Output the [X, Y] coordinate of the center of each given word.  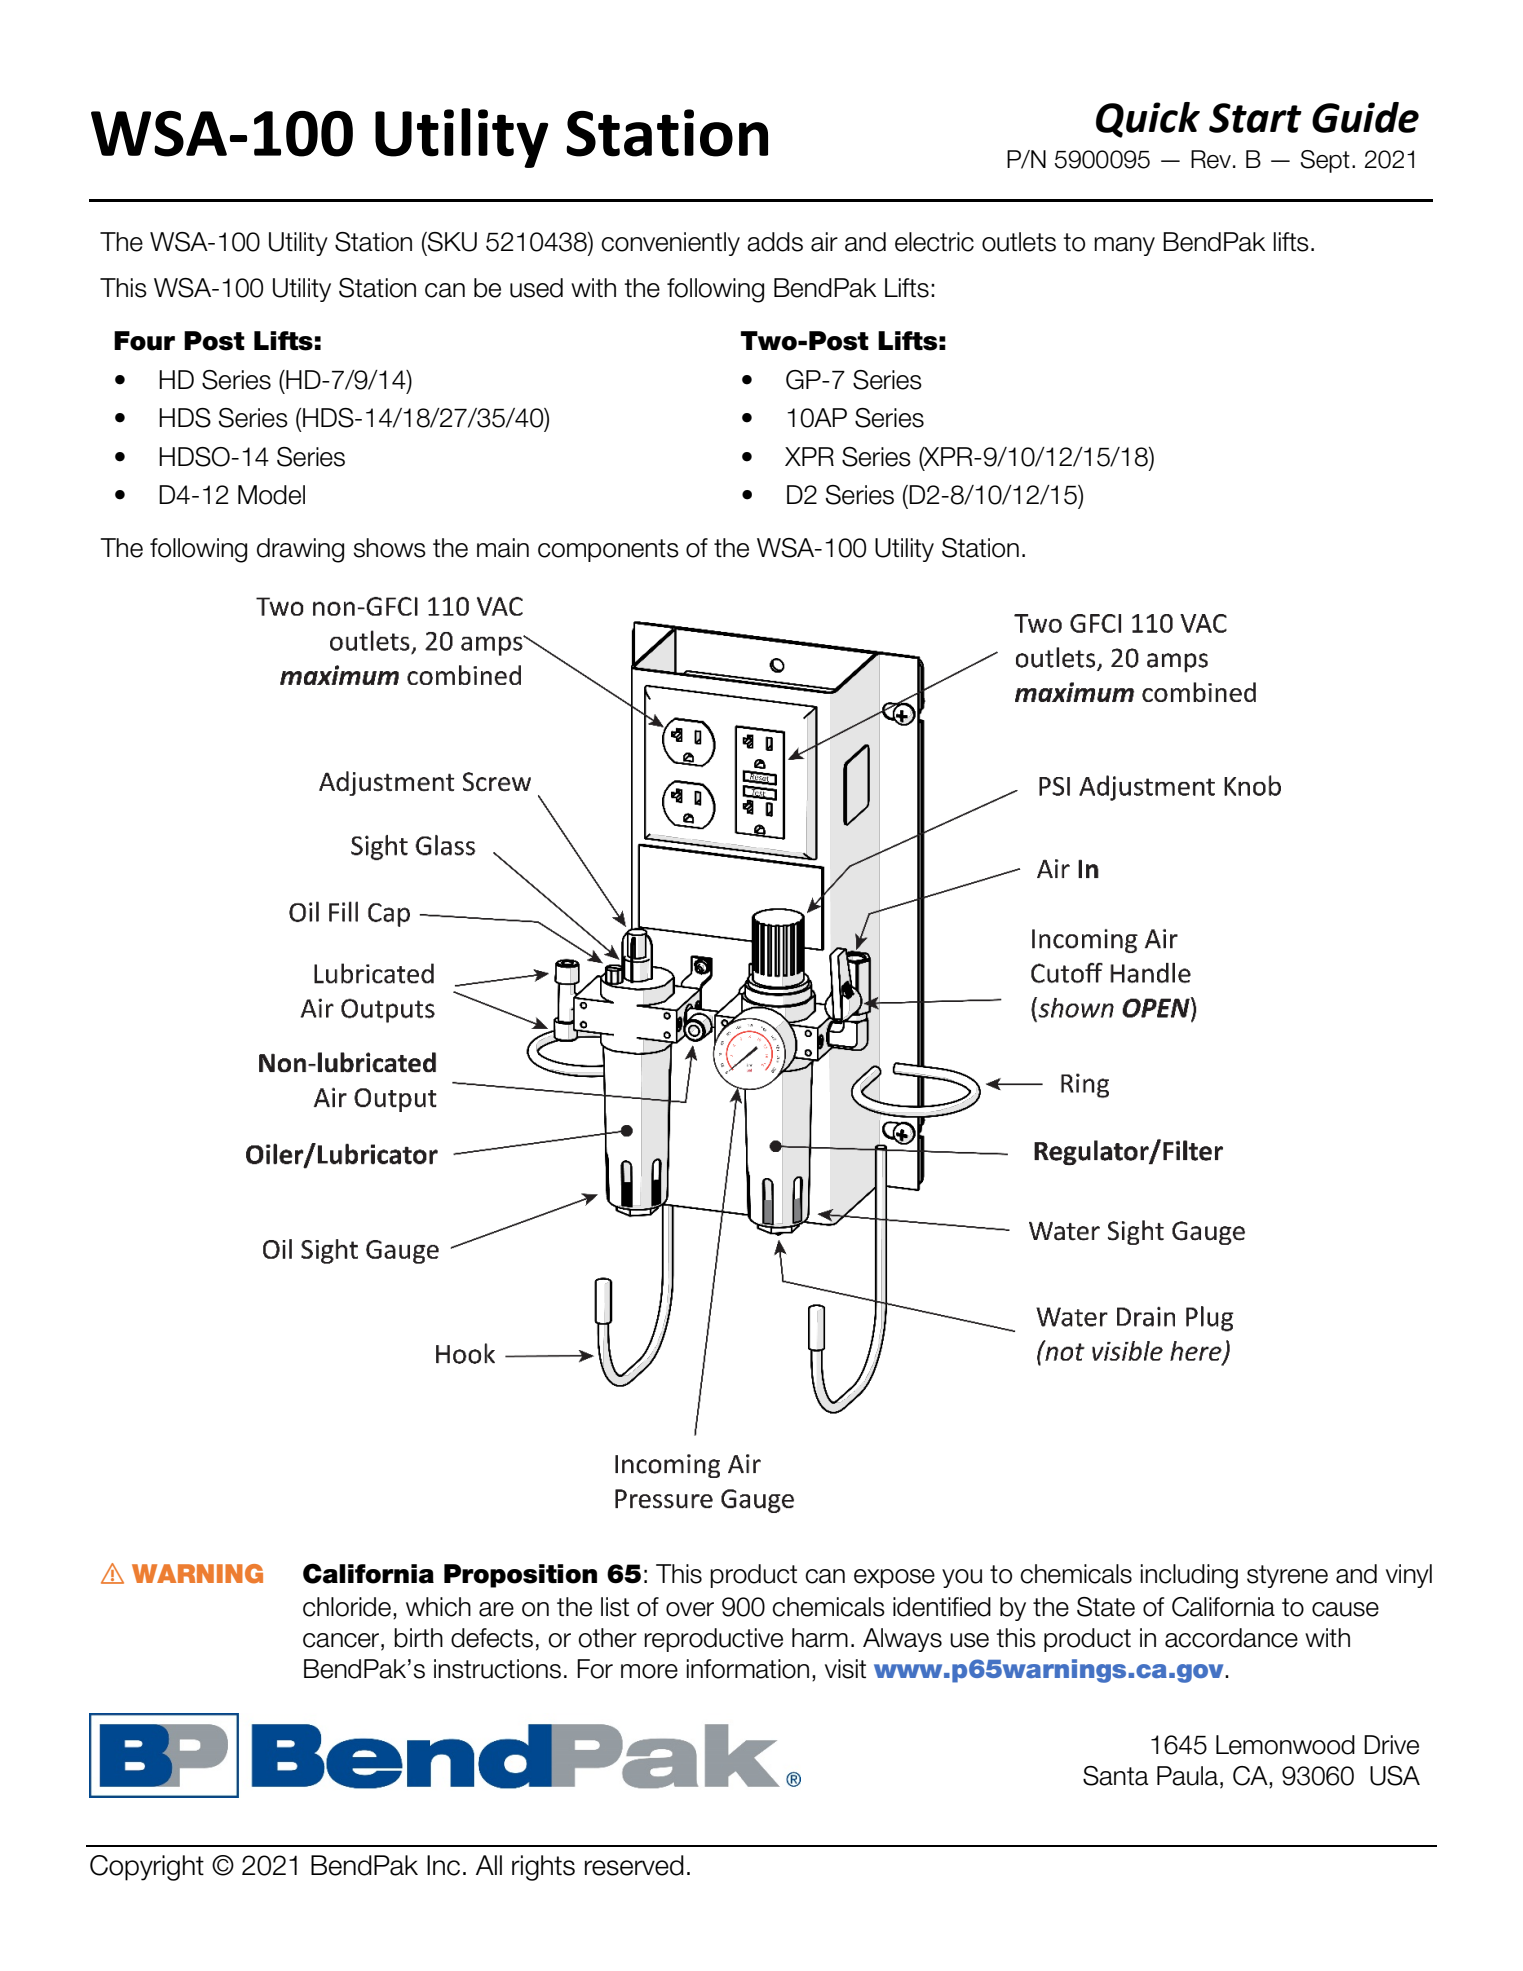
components [608, 550]
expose [894, 1578]
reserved [634, 1865]
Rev [1211, 159]
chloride [347, 1607]
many [1124, 246]
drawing [300, 550]
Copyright [147, 1868]
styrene [1287, 1576]
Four [144, 341]
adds [775, 242]
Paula [1187, 1776]
